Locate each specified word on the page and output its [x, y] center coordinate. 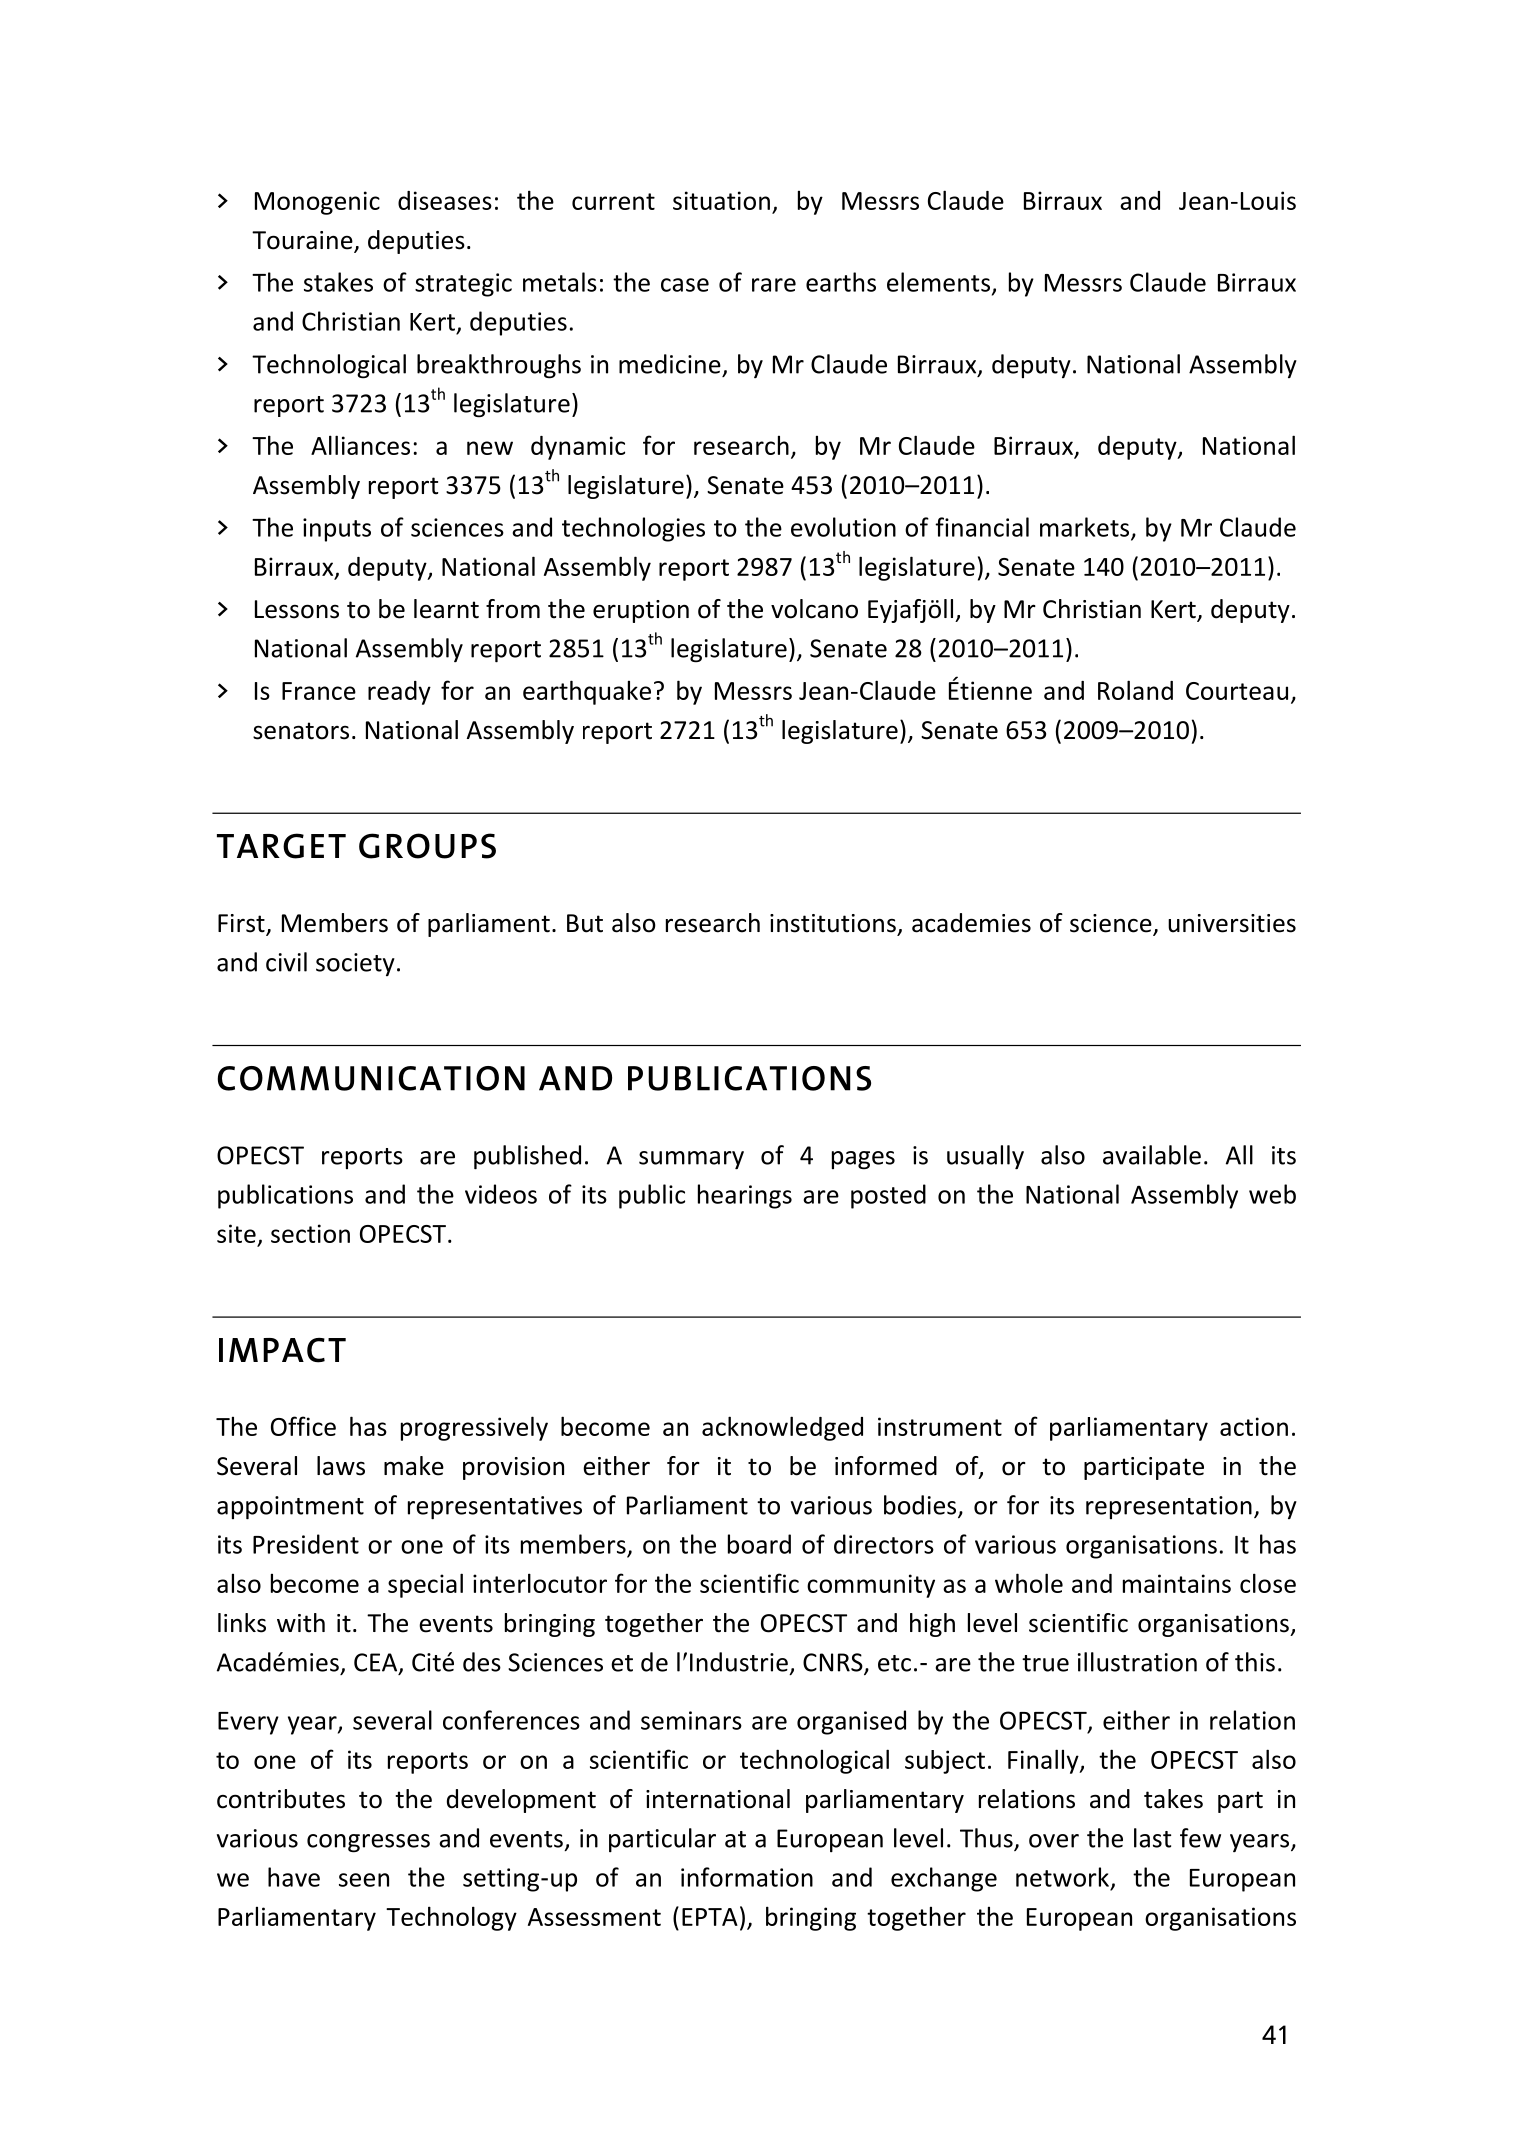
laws [341, 1466]
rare [774, 285]
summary [691, 1160]
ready [399, 693]
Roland [1135, 690]
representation [1169, 1507]
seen [364, 1880]
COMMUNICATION [371, 1078]
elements [938, 282]
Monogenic [317, 203]
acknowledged [782, 1428]
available [1152, 1155]
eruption [641, 611]
